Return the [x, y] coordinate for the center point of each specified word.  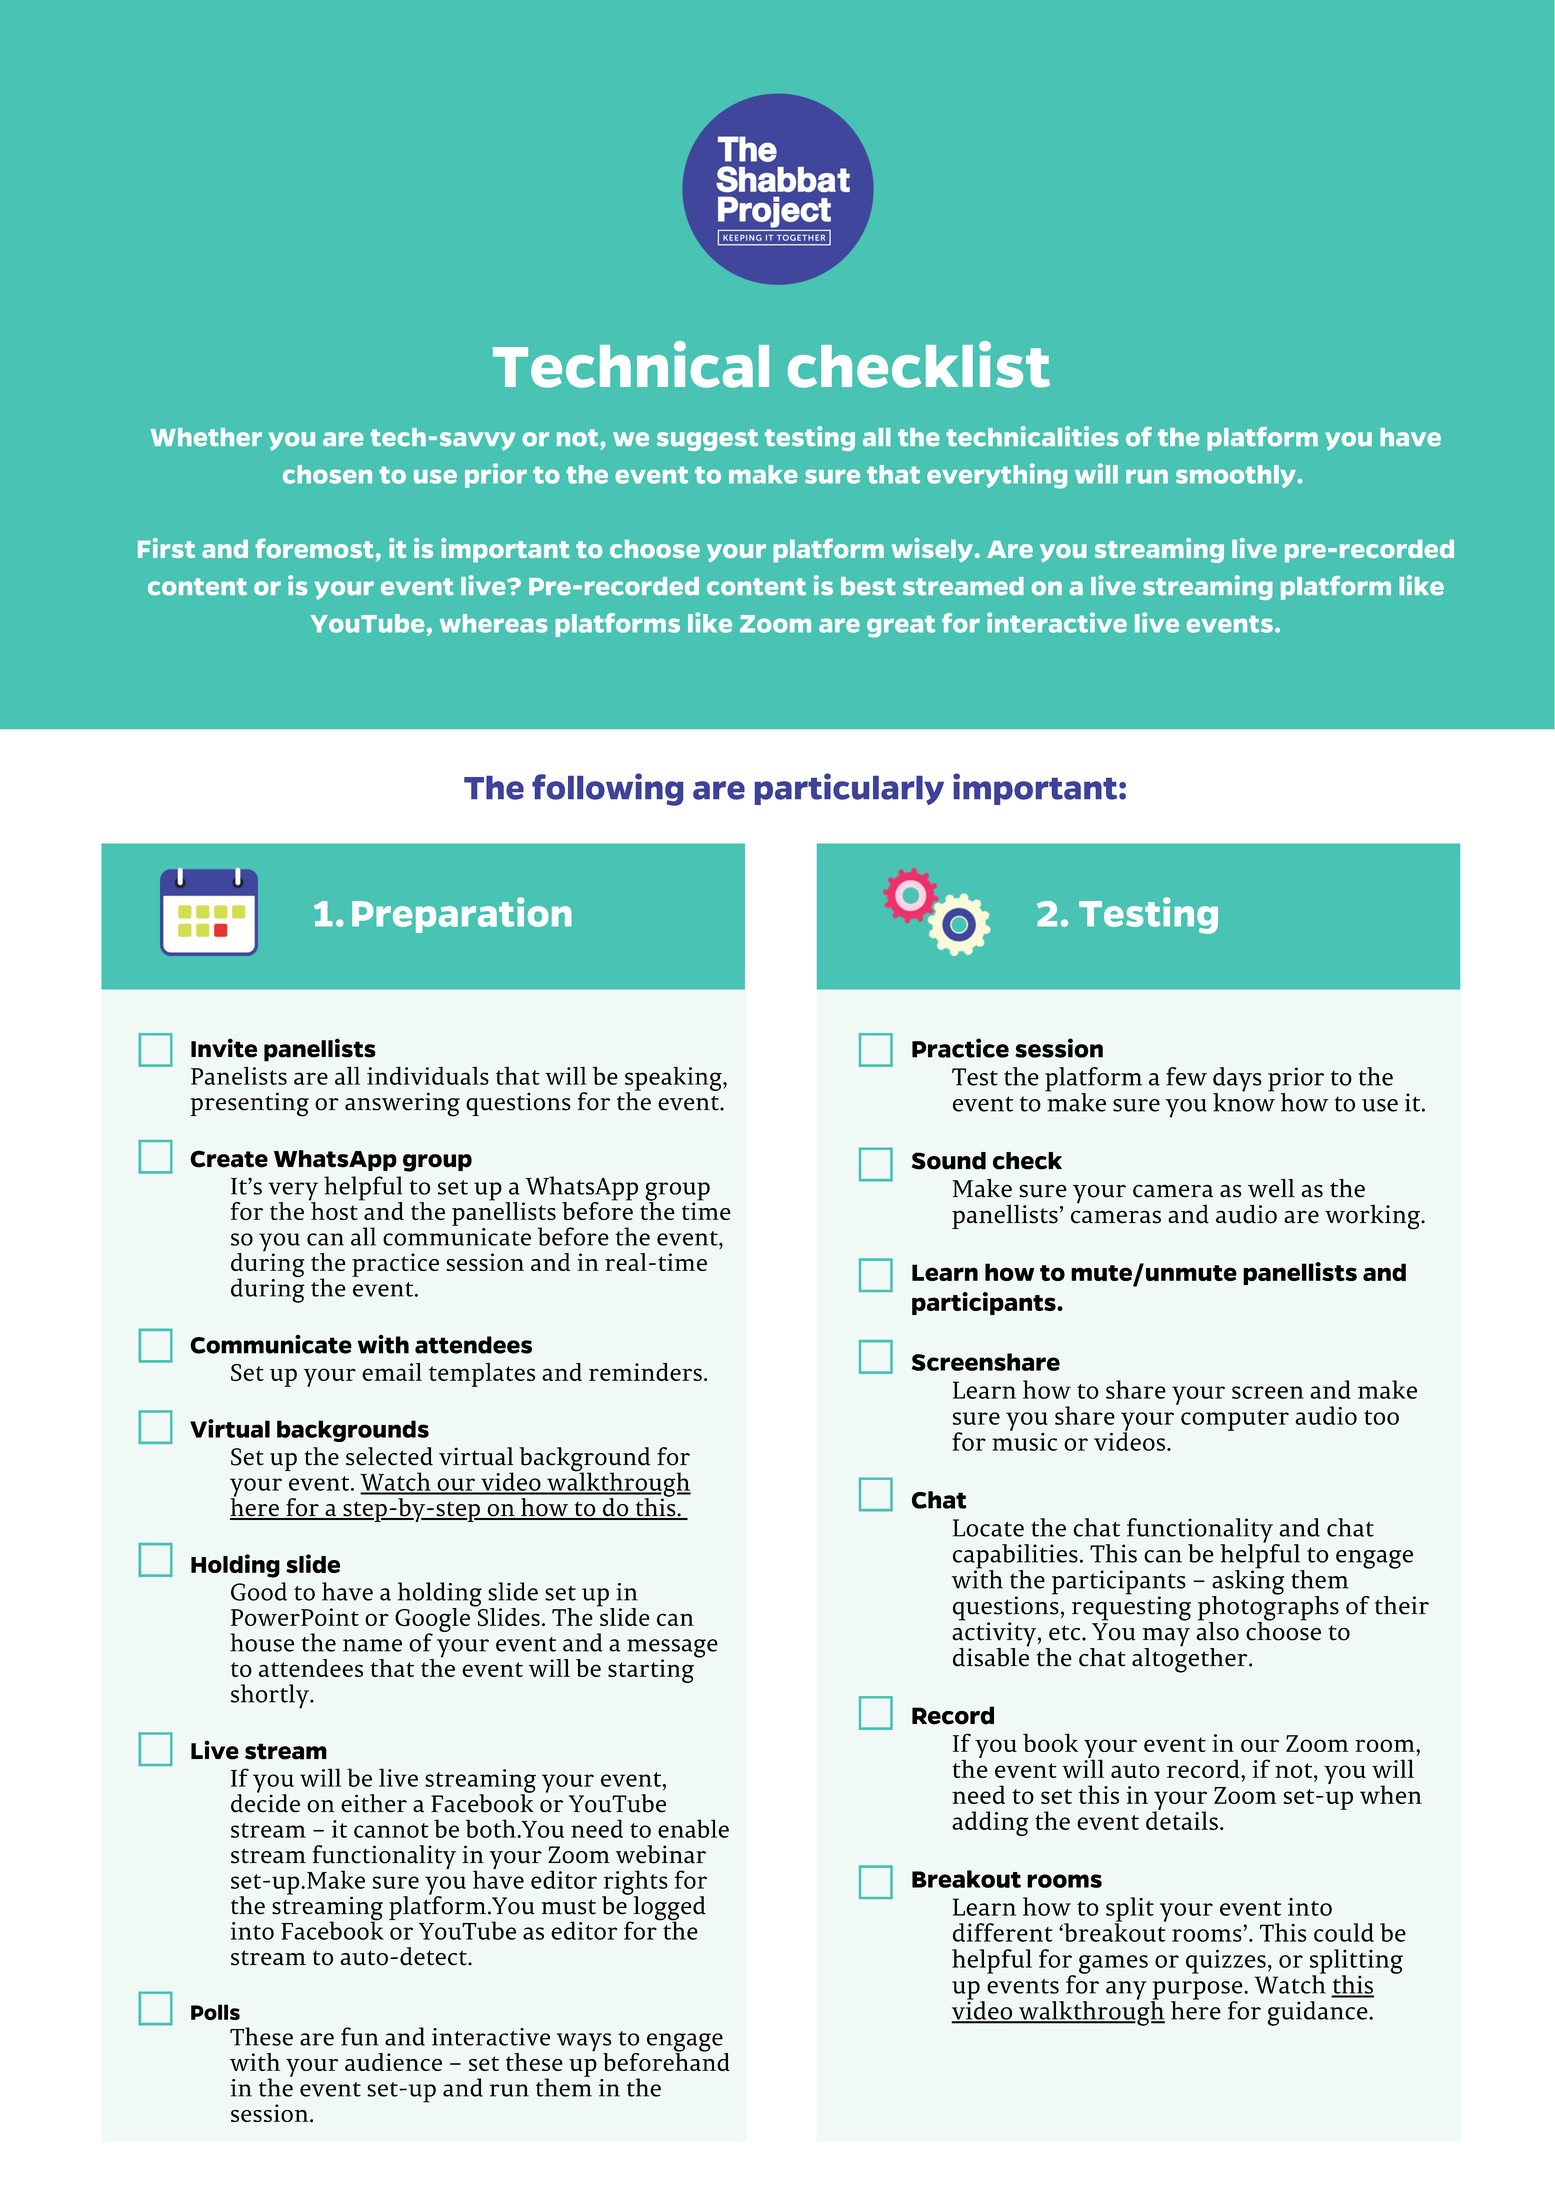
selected [389, 1456]
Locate [988, 1528]
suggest [707, 440]
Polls [215, 2012]
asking [1248, 1582]
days [1237, 1080]
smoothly [1237, 476]
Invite [224, 1048]
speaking [674, 1079]
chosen [327, 474]
